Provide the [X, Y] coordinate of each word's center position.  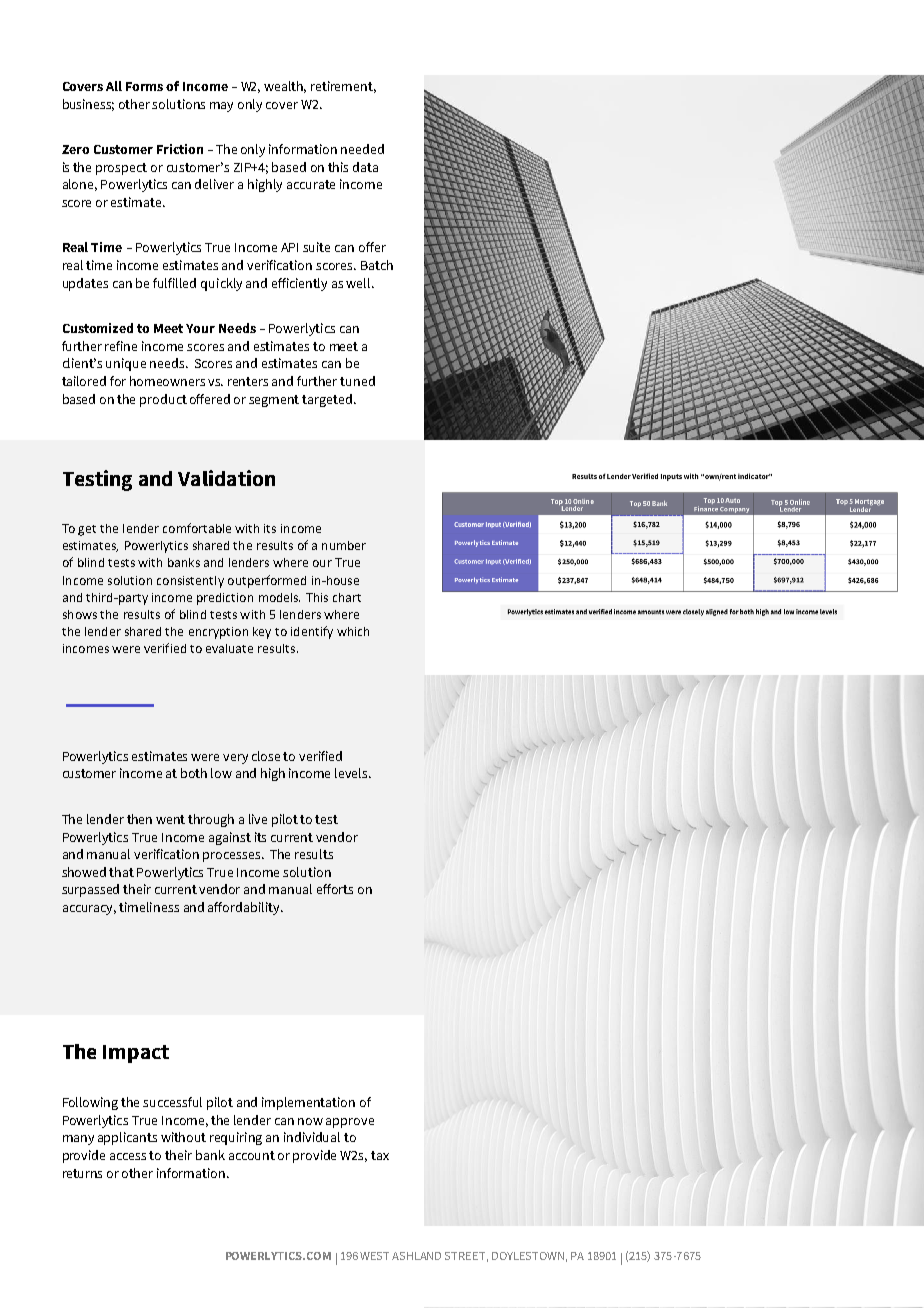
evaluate [229, 648]
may [221, 107]
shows [80, 614]
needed [362, 149]
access [130, 1156]
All [114, 86]
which [353, 631]
